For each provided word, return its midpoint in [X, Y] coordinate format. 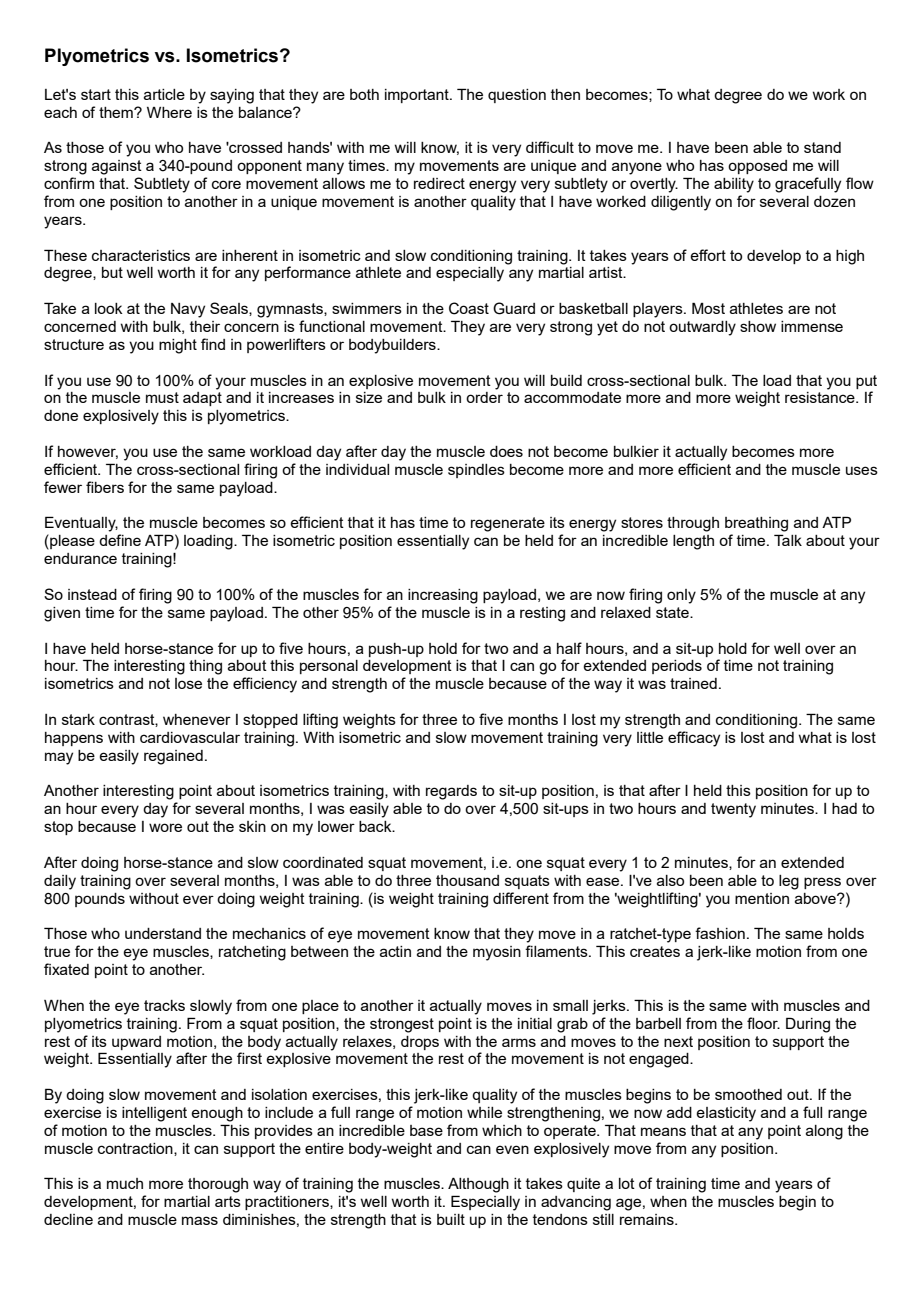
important [418, 96]
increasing [443, 596]
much [125, 1183]
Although [478, 1185]
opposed [757, 167]
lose [188, 683]
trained [693, 683]
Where [169, 112]
